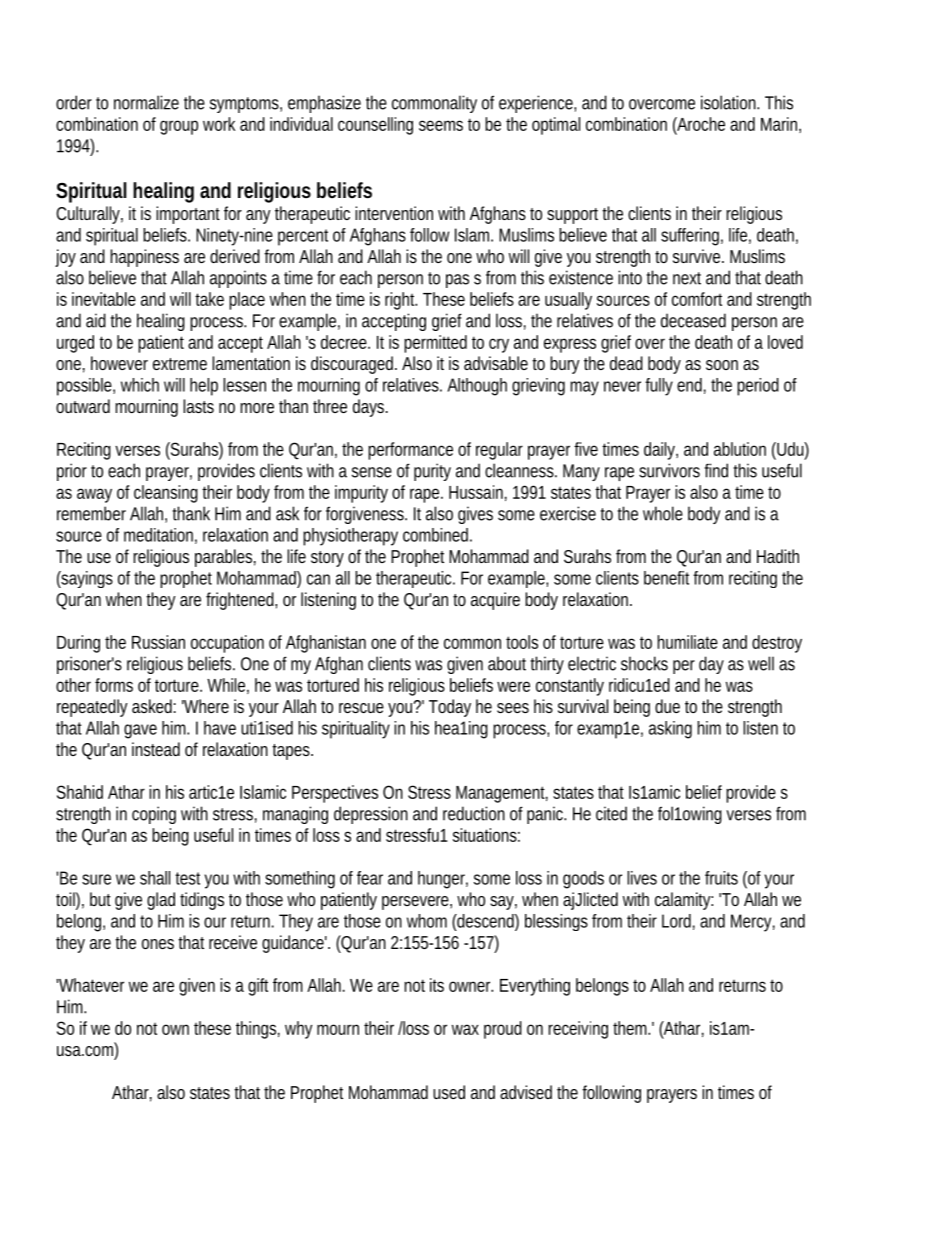 The image size is (952, 1233). I want to click on performance, so click(410, 451).
